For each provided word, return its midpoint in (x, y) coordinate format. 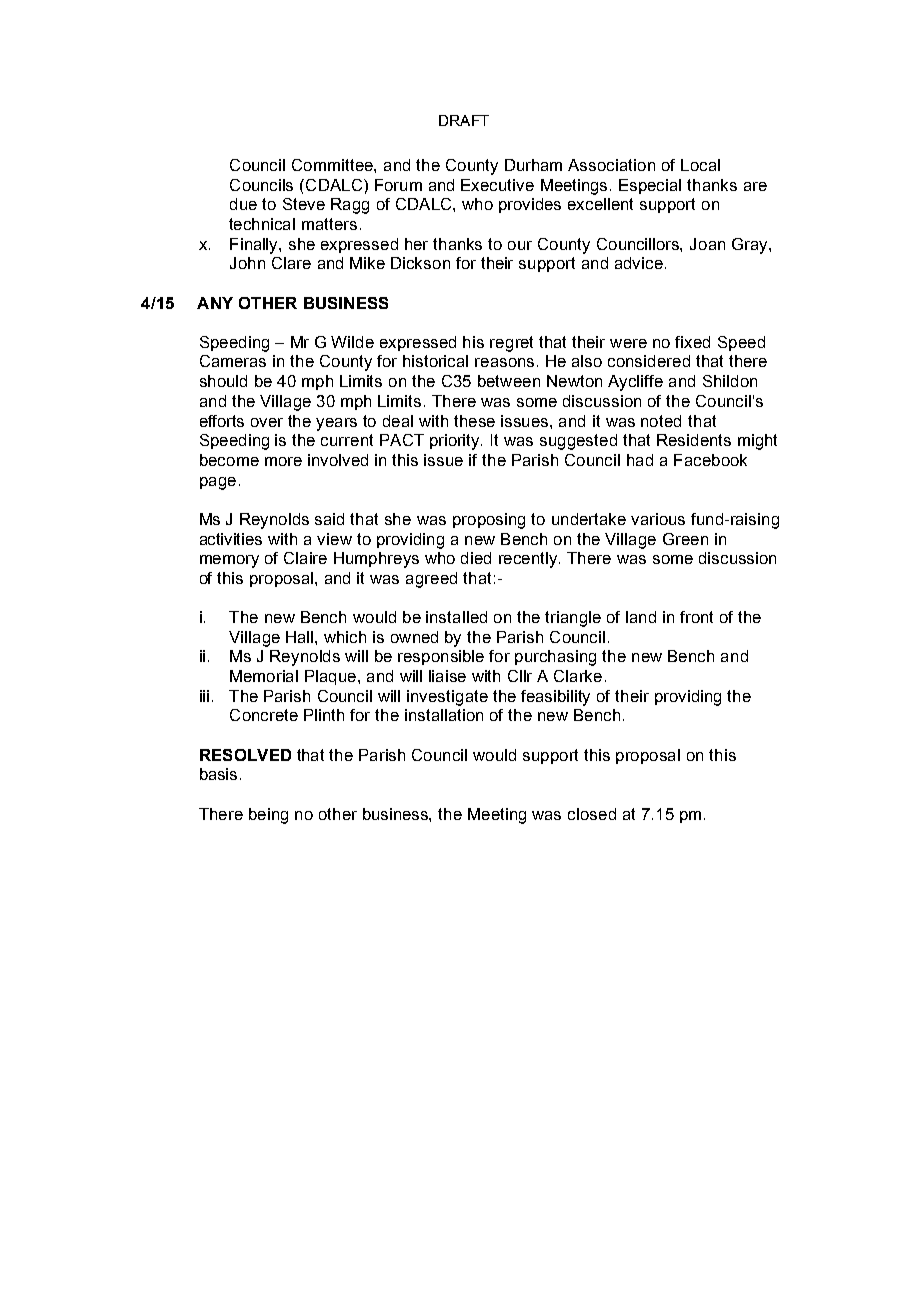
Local (700, 165)
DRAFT (464, 120)
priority (456, 442)
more (283, 461)
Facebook (710, 460)
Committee (333, 165)
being (268, 816)
